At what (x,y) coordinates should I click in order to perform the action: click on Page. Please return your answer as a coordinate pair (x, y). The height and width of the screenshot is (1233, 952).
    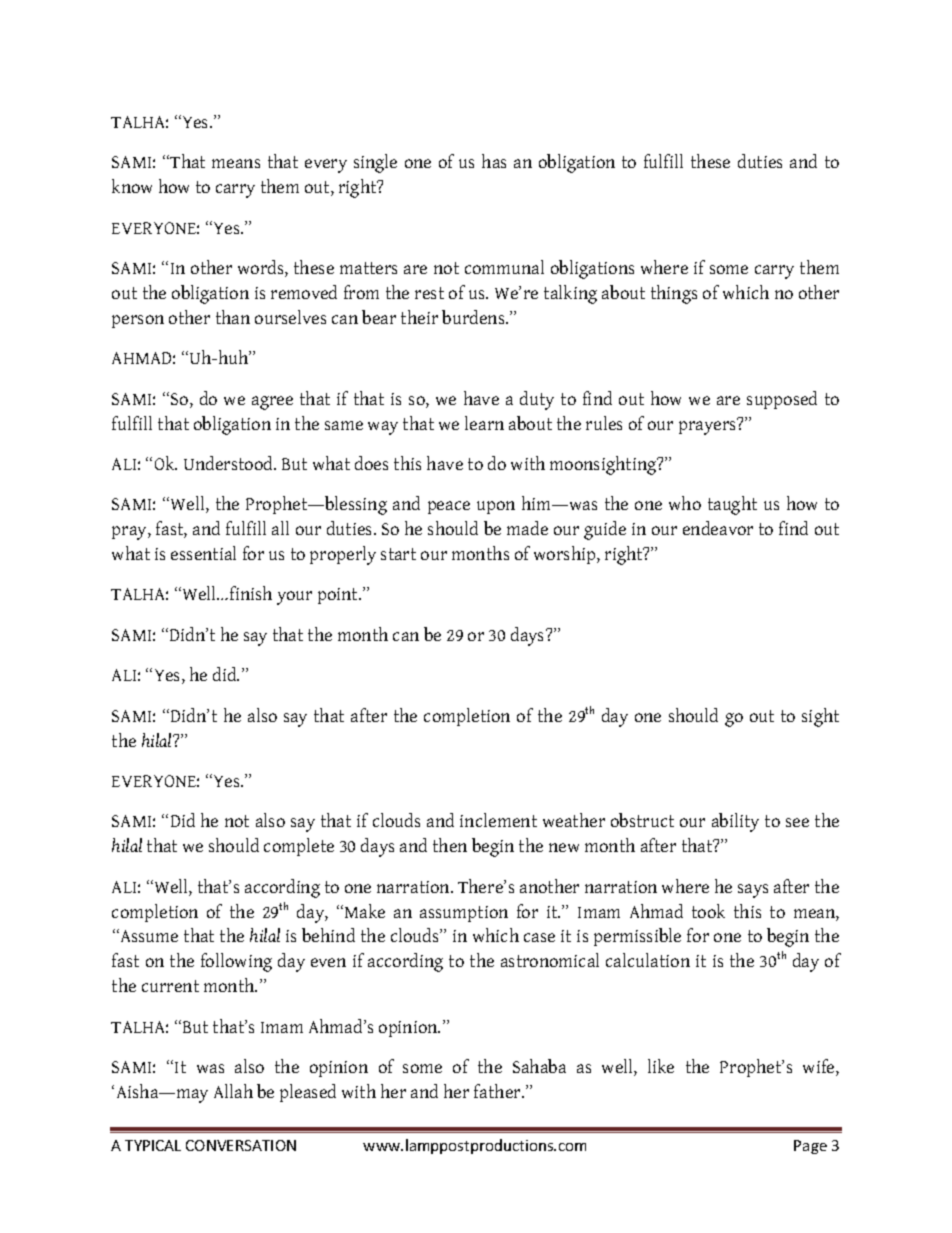
    Looking at the image, I should click on (810, 1147).
